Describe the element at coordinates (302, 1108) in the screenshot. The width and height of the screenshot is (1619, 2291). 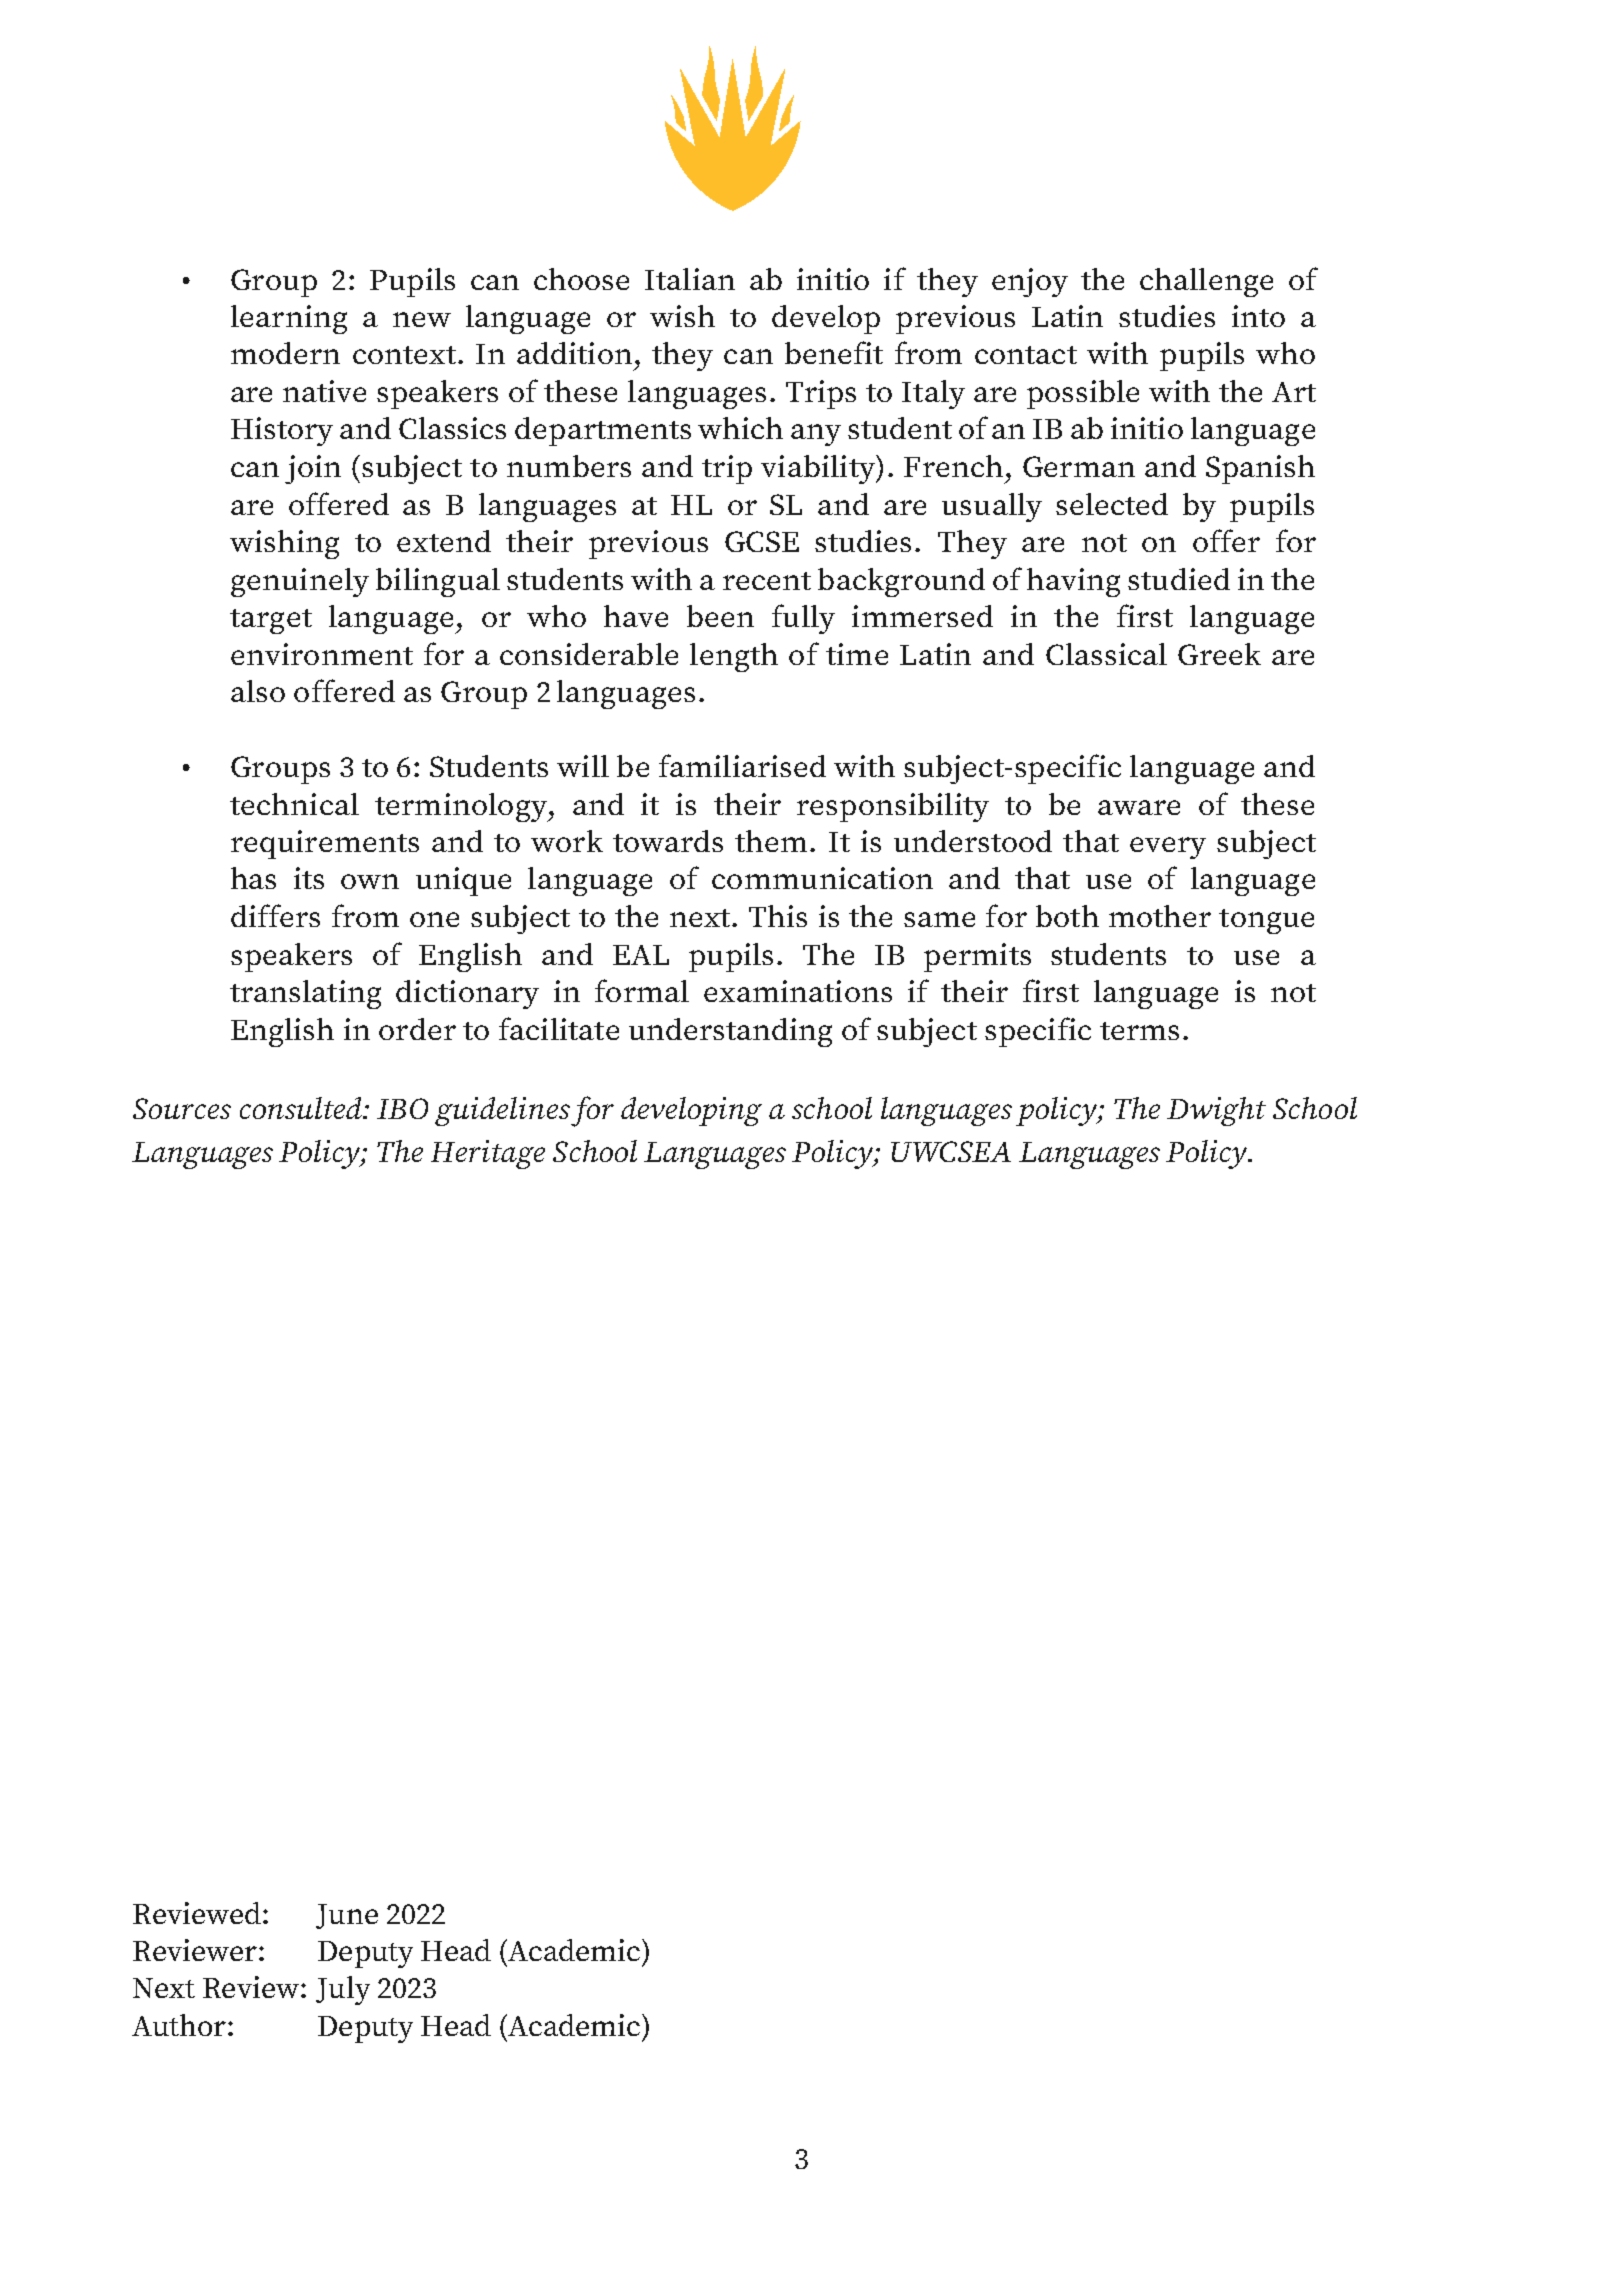
I see `consulted` at that location.
